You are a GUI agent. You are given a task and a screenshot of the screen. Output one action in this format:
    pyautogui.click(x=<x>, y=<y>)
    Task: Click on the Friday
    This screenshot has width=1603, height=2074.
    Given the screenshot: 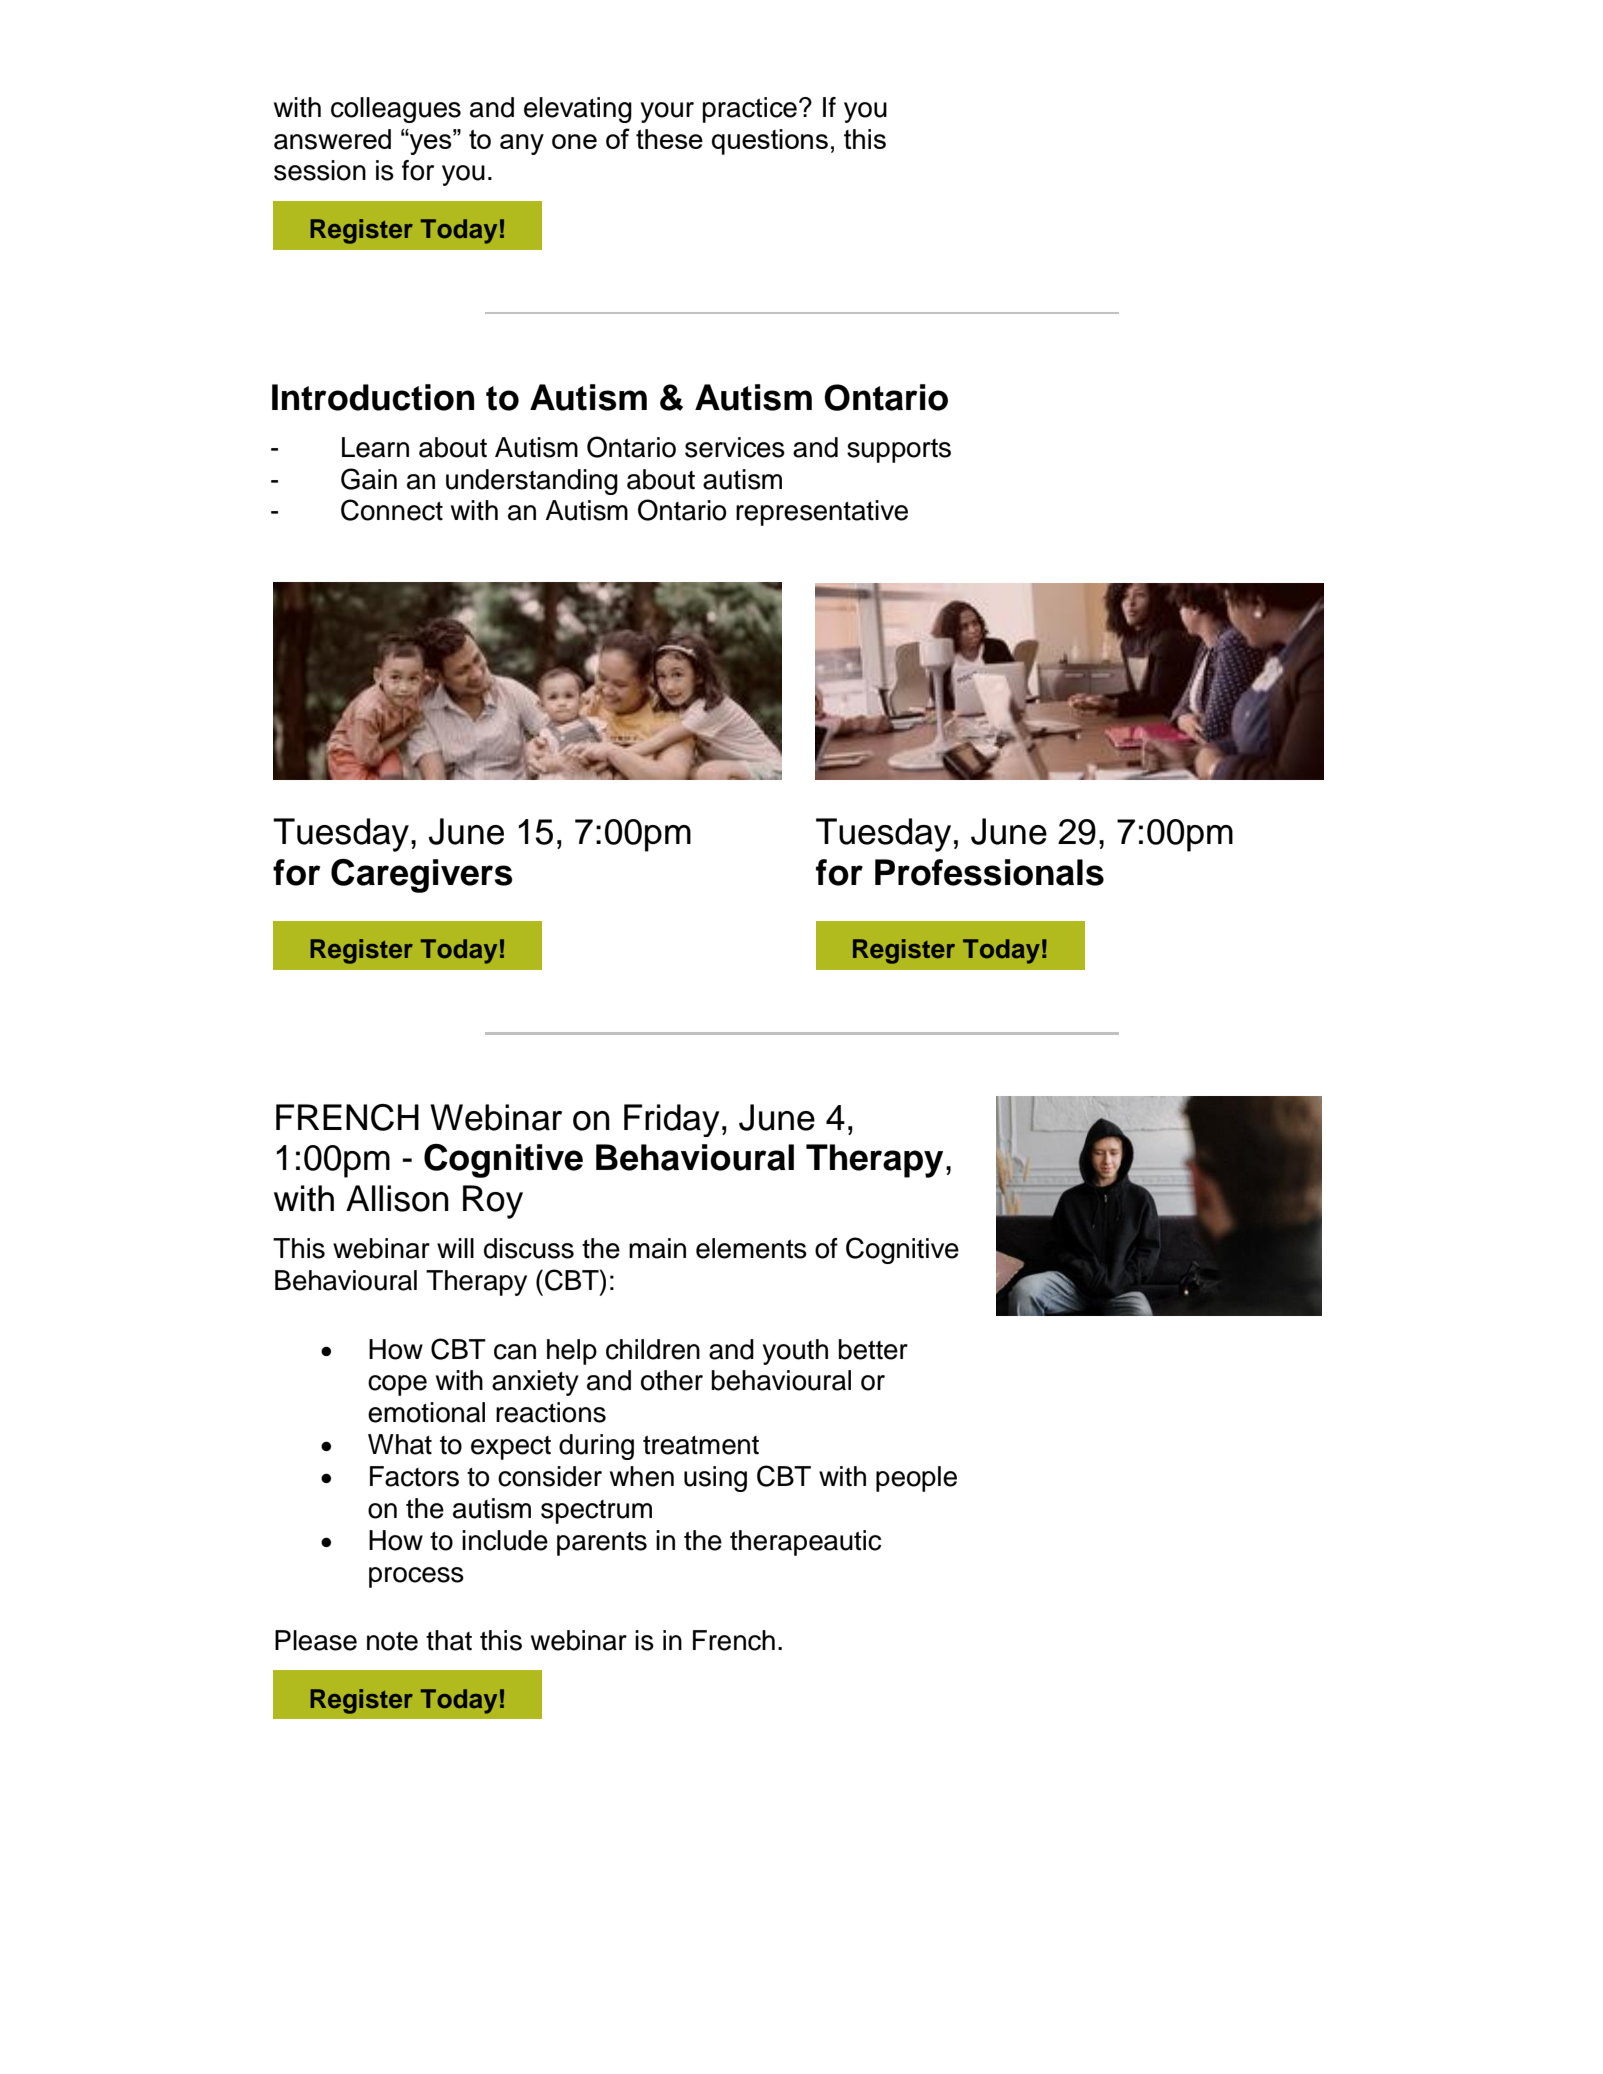 What is the action you would take?
    pyautogui.click(x=672, y=1120)
